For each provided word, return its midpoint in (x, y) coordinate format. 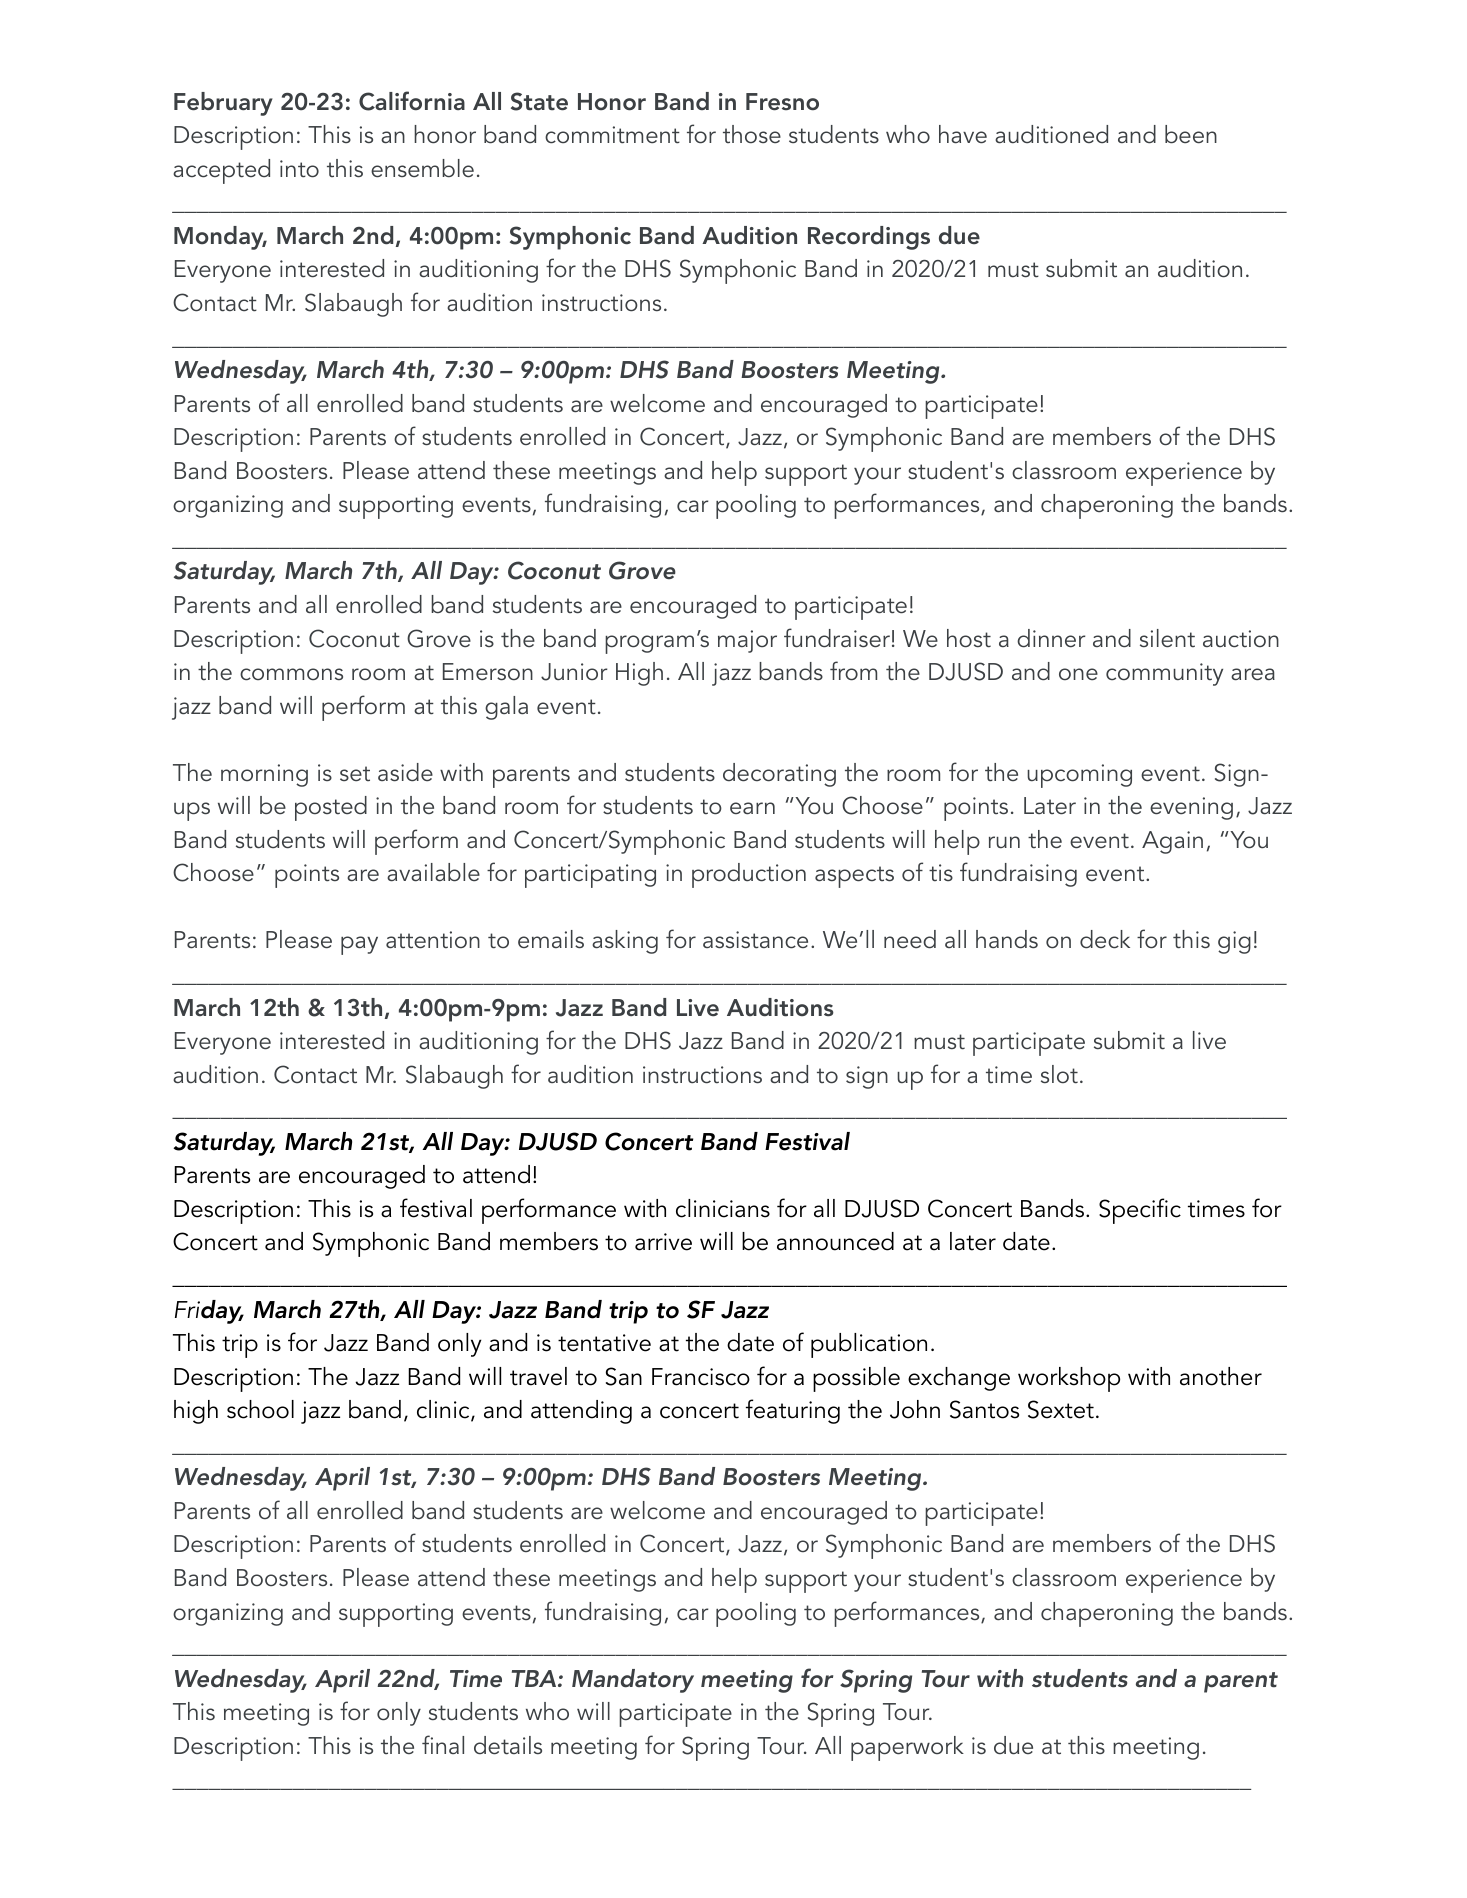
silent (1167, 638)
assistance (755, 940)
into (299, 169)
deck (1105, 939)
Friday (209, 1312)
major (747, 641)
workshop (1069, 1379)
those (752, 134)
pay (359, 945)
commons (291, 674)
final (443, 1744)
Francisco (701, 1377)
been (1191, 134)
